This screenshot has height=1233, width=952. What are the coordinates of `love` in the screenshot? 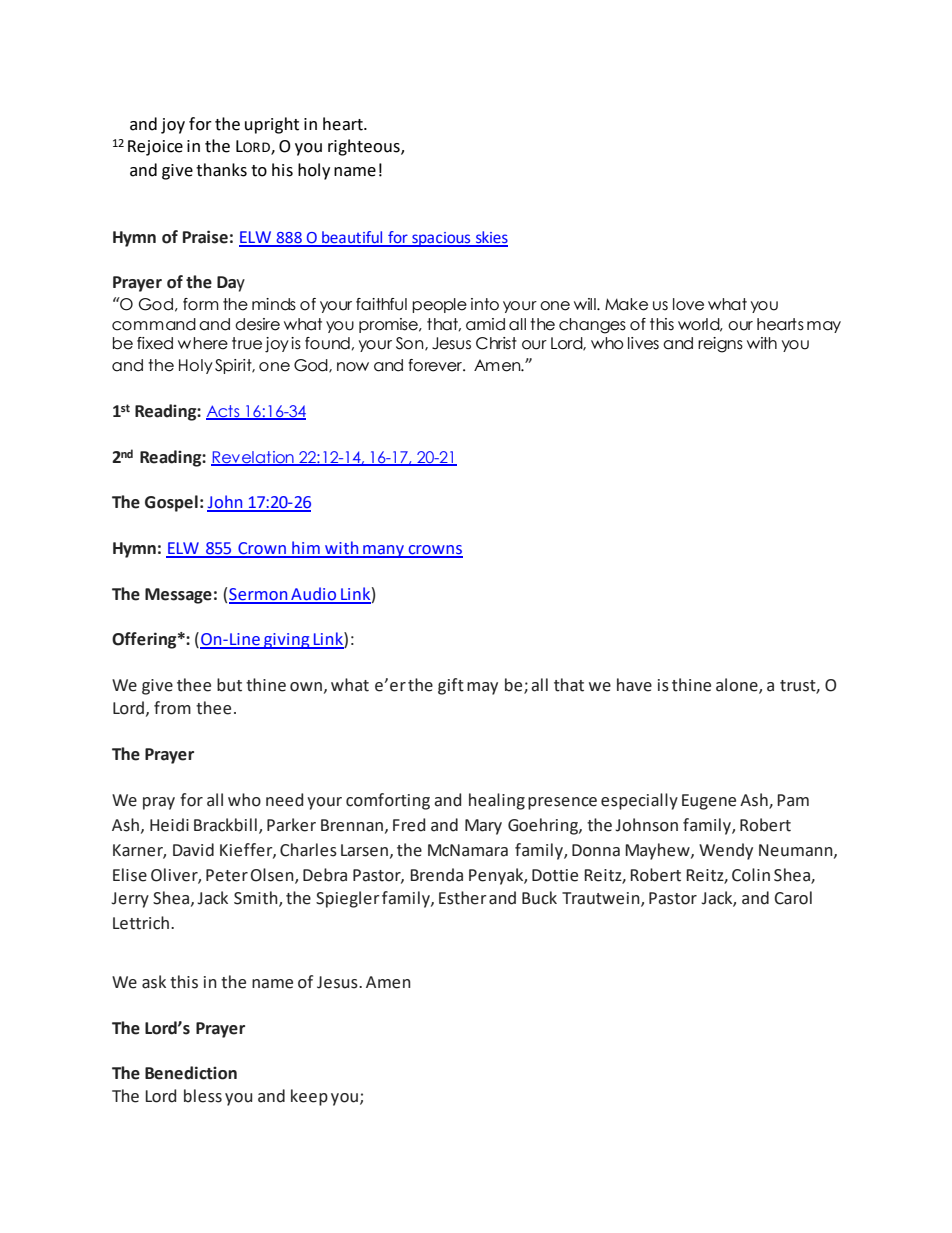 It's located at (688, 304).
